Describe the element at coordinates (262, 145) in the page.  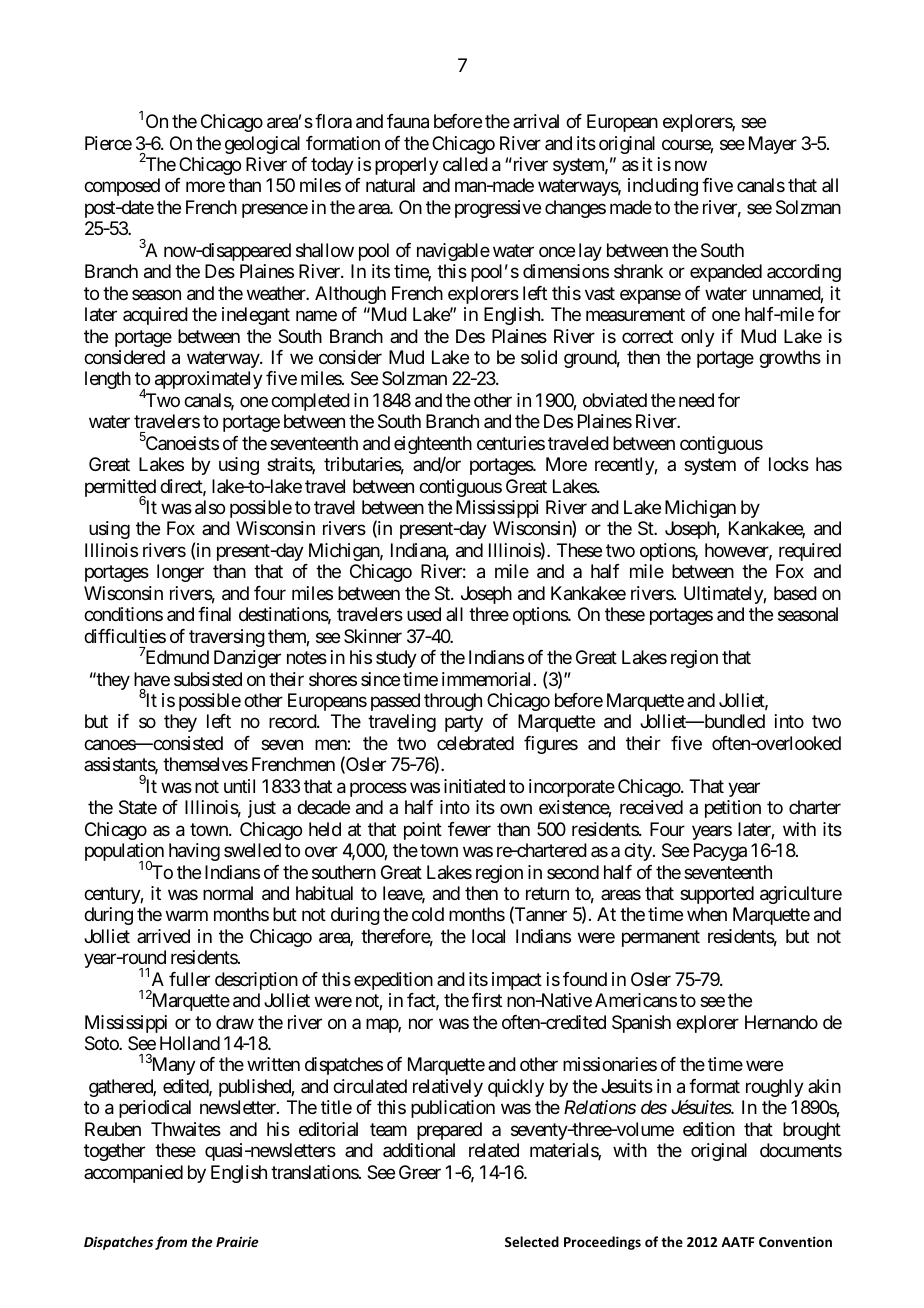
I see `geological` at that location.
